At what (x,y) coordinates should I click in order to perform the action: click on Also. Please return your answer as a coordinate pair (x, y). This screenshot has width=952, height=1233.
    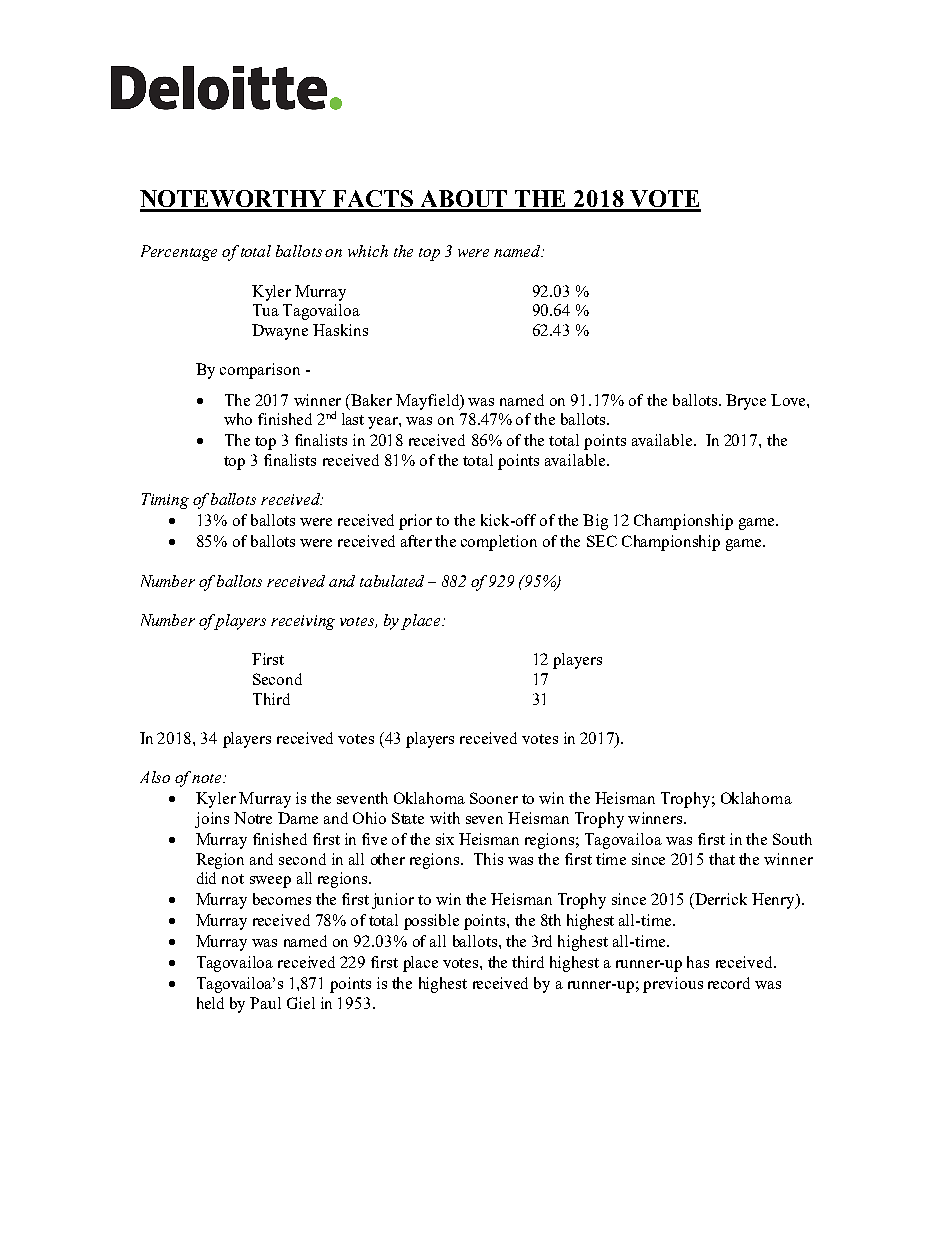
    Looking at the image, I should click on (155, 777).
